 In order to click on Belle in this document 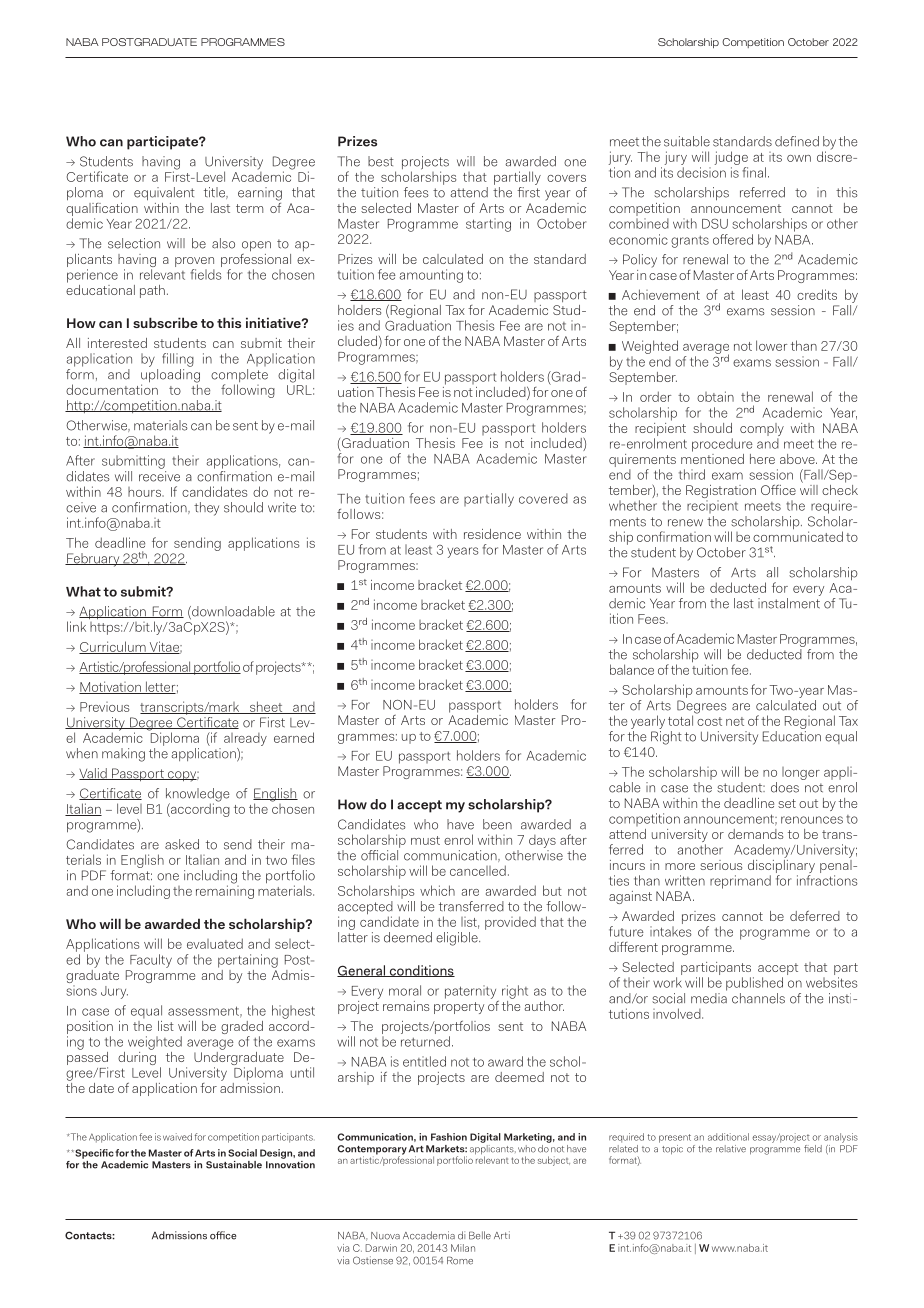, I will do `click(480, 1235)`.
